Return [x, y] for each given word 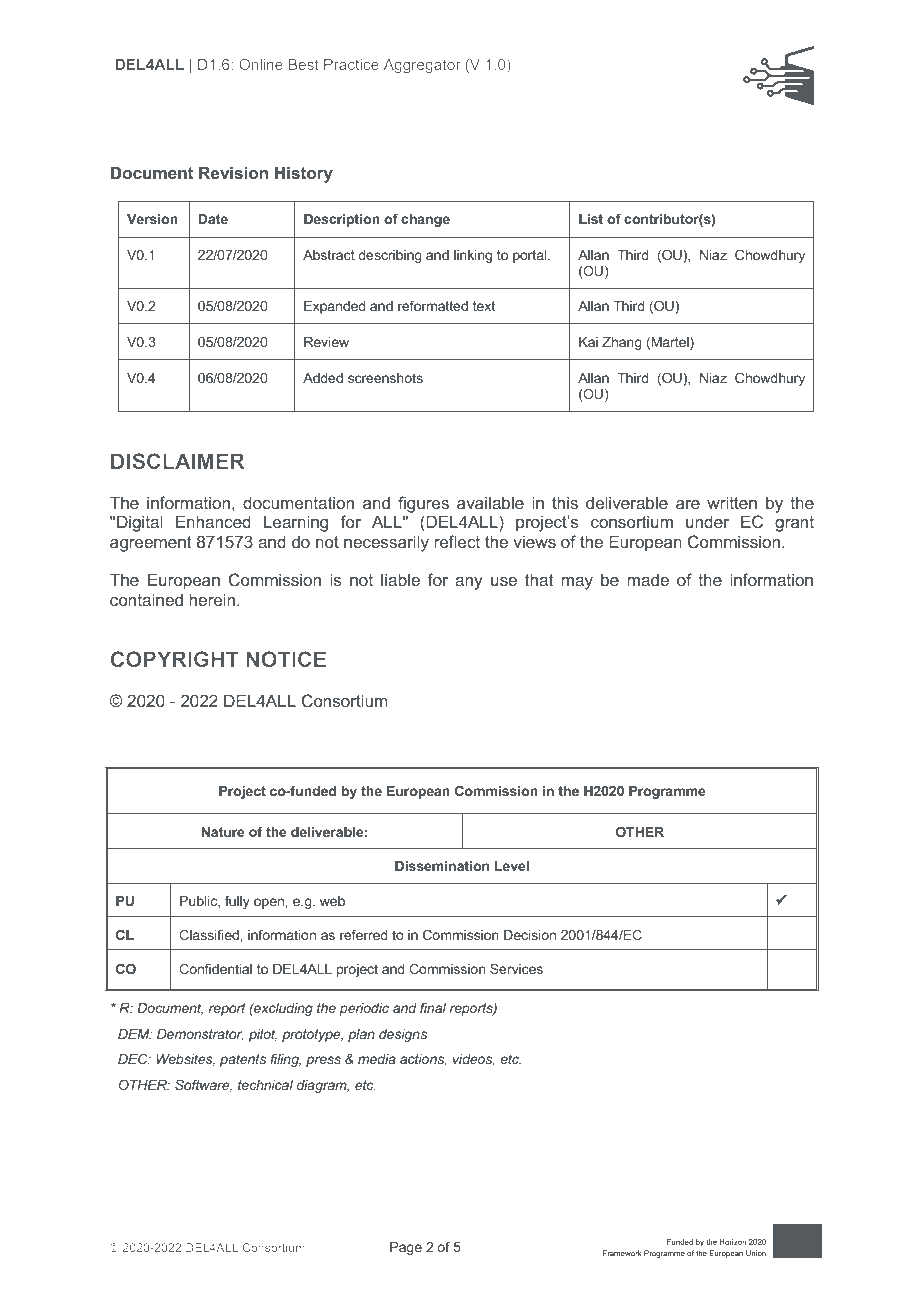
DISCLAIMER [178, 461]
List [591, 219]
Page [406, 1248]
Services [516, 968]
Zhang [622, 343]
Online [261, 64]
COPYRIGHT [175, 659]
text [484, 306]
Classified [209, 934]
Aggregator [422, 66]
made [648, 579]
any [469, 583]
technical [265, 1085]
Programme [667, 792]
